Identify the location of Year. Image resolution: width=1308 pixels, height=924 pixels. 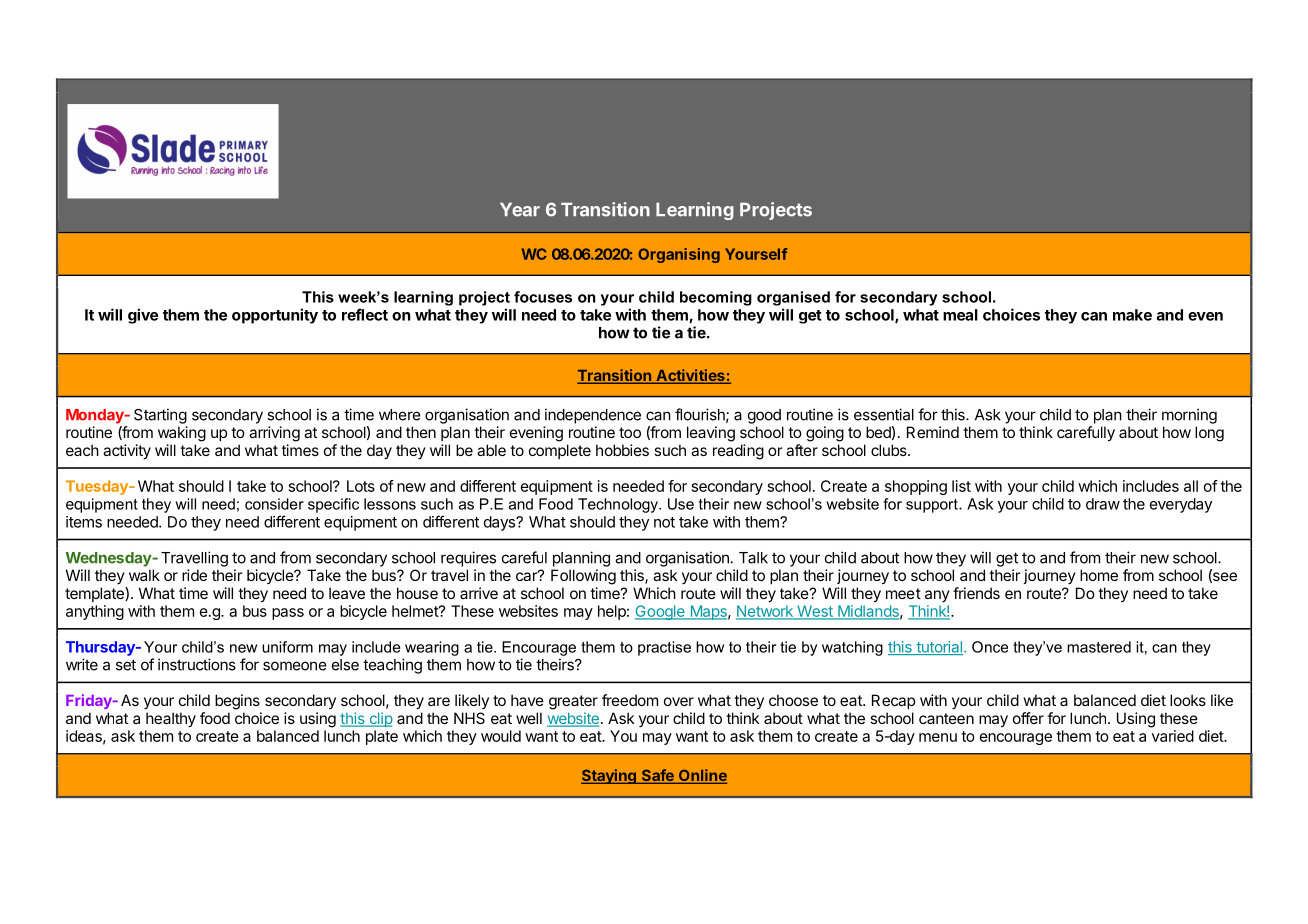
(520, 210).
